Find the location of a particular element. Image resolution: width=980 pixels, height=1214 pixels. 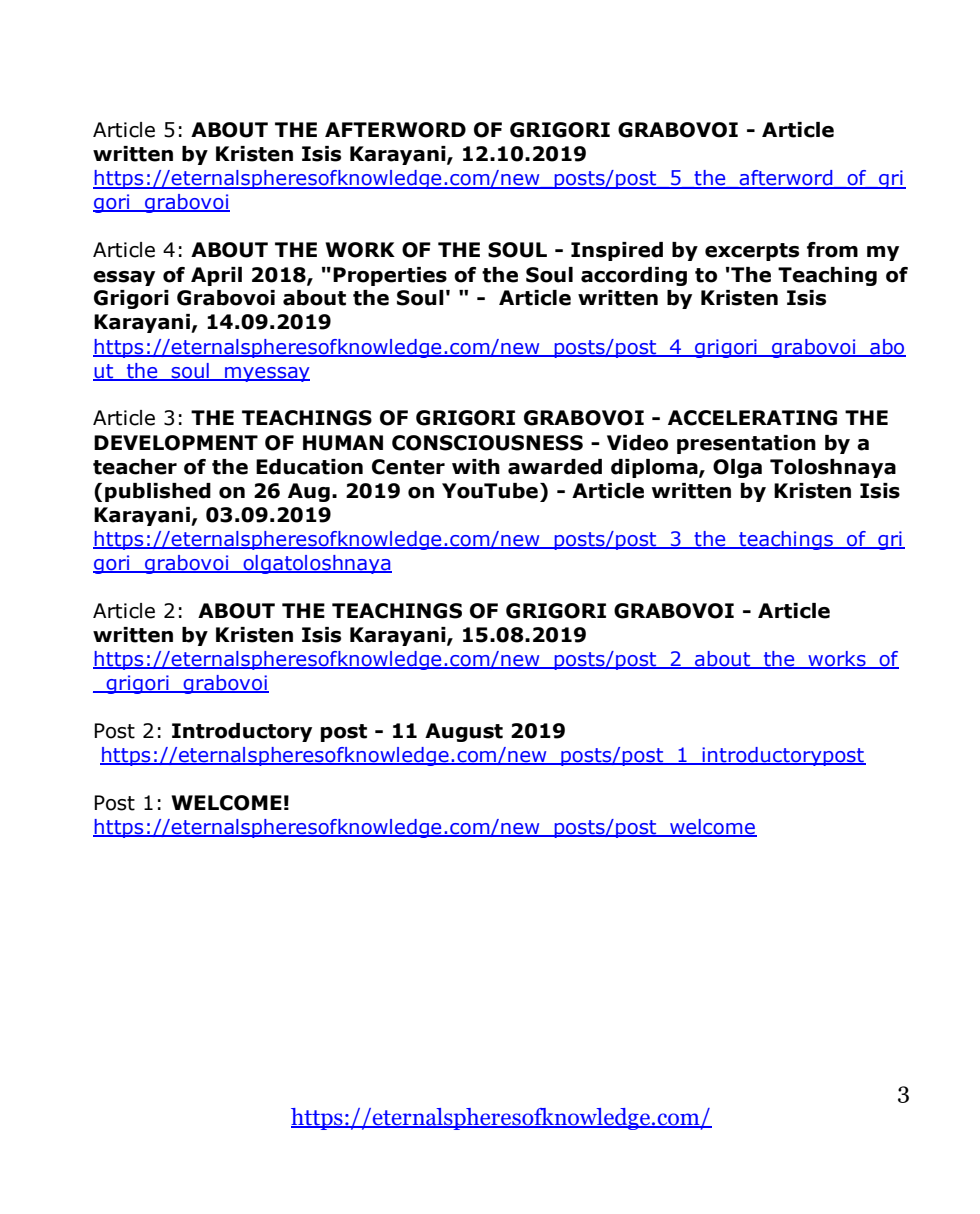

presentation is located at coordinates (746, 444).
